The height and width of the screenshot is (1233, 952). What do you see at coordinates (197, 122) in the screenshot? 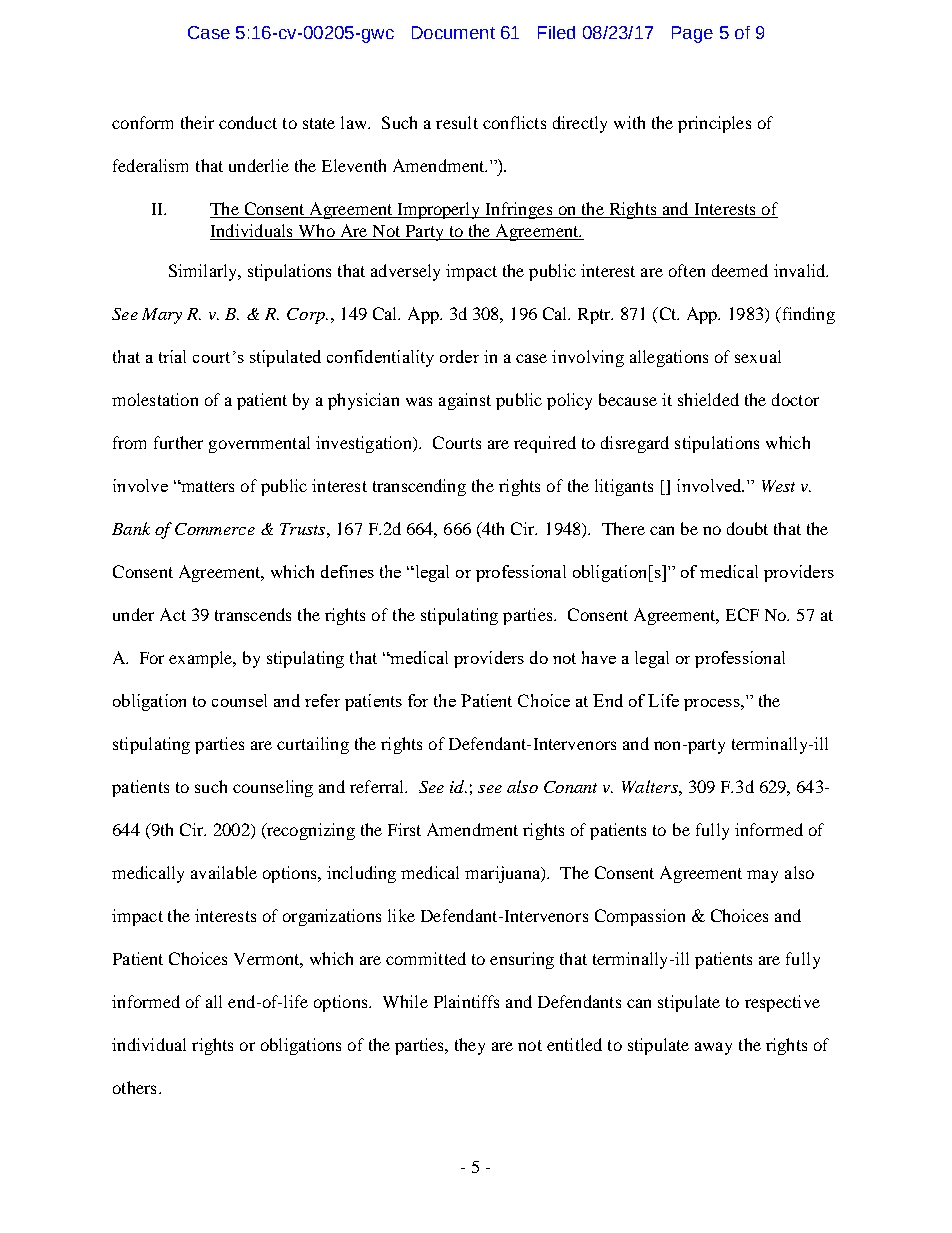
I see `their` at bounding box center [197, 122].
